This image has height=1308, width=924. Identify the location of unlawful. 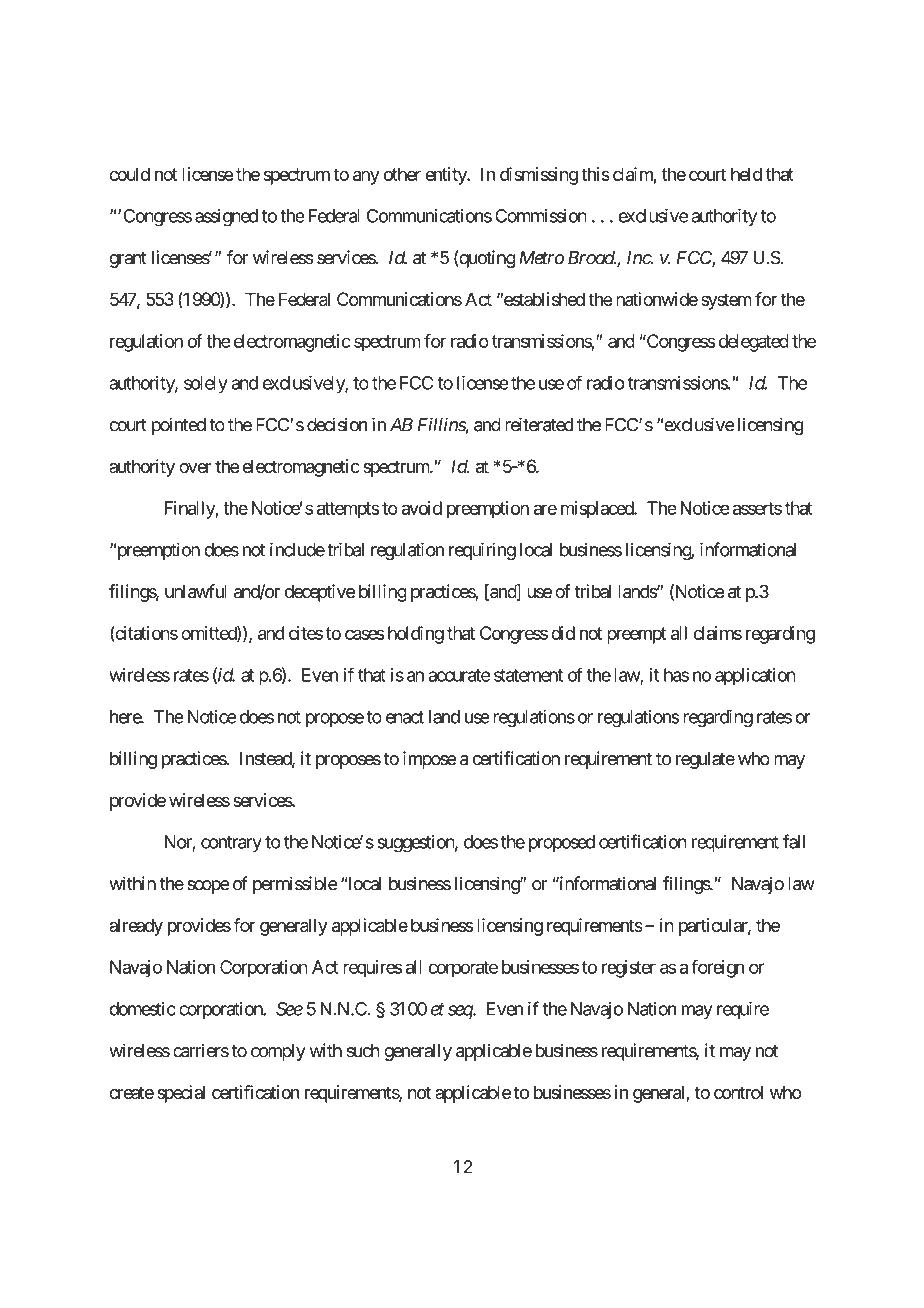
(196, 591).
